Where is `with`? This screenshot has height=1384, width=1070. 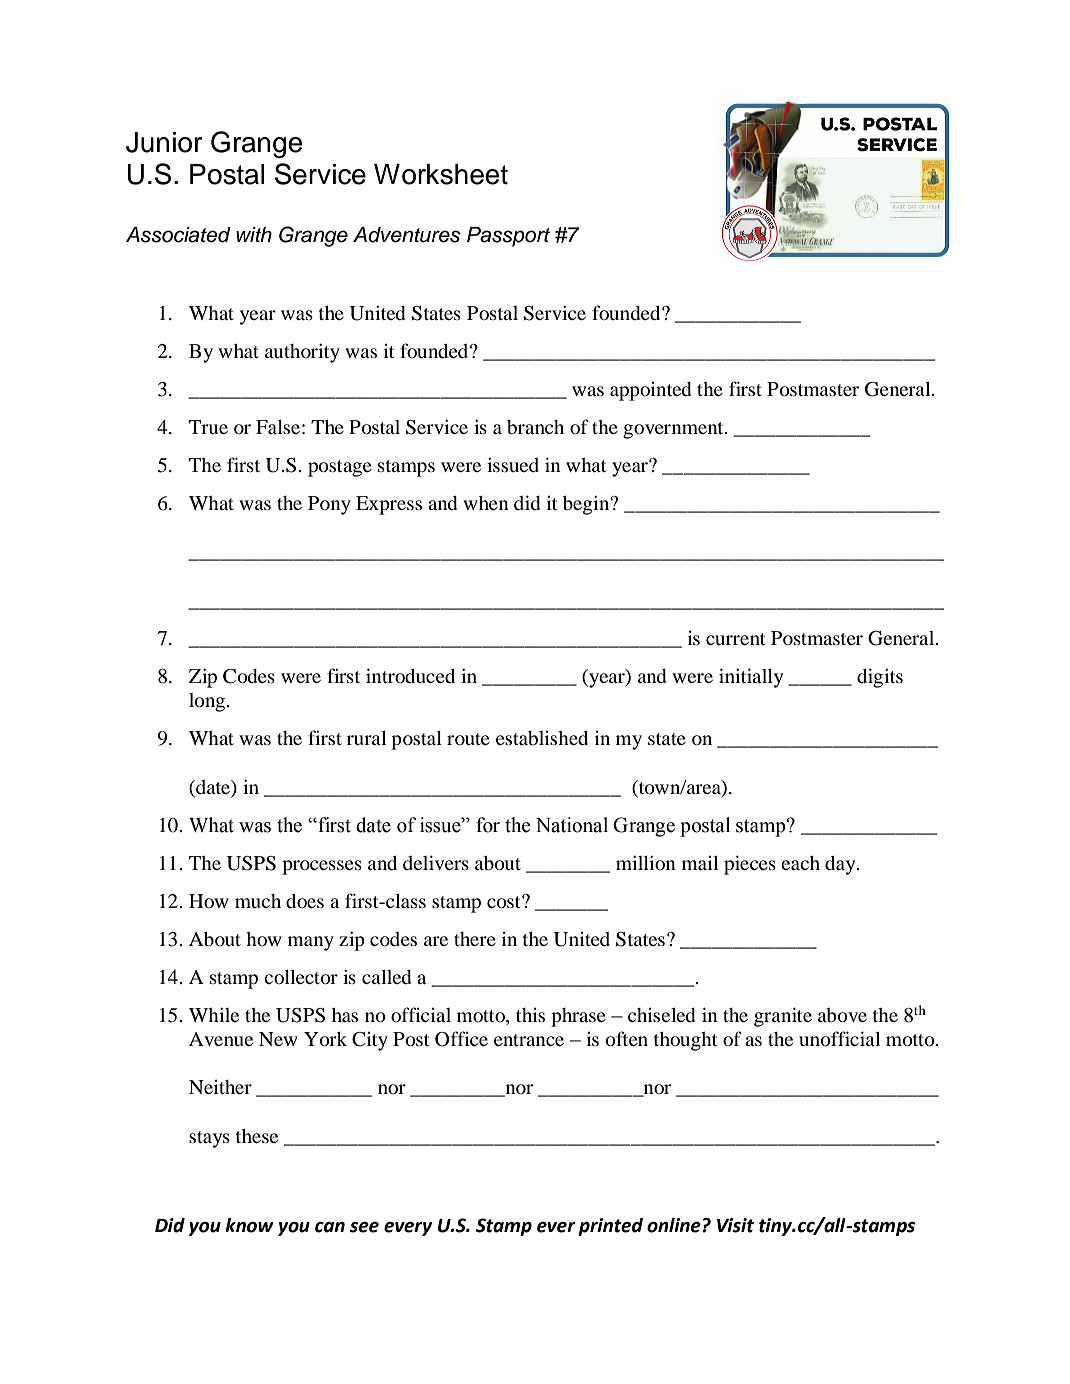 with is located at coordinates (254, 234).
